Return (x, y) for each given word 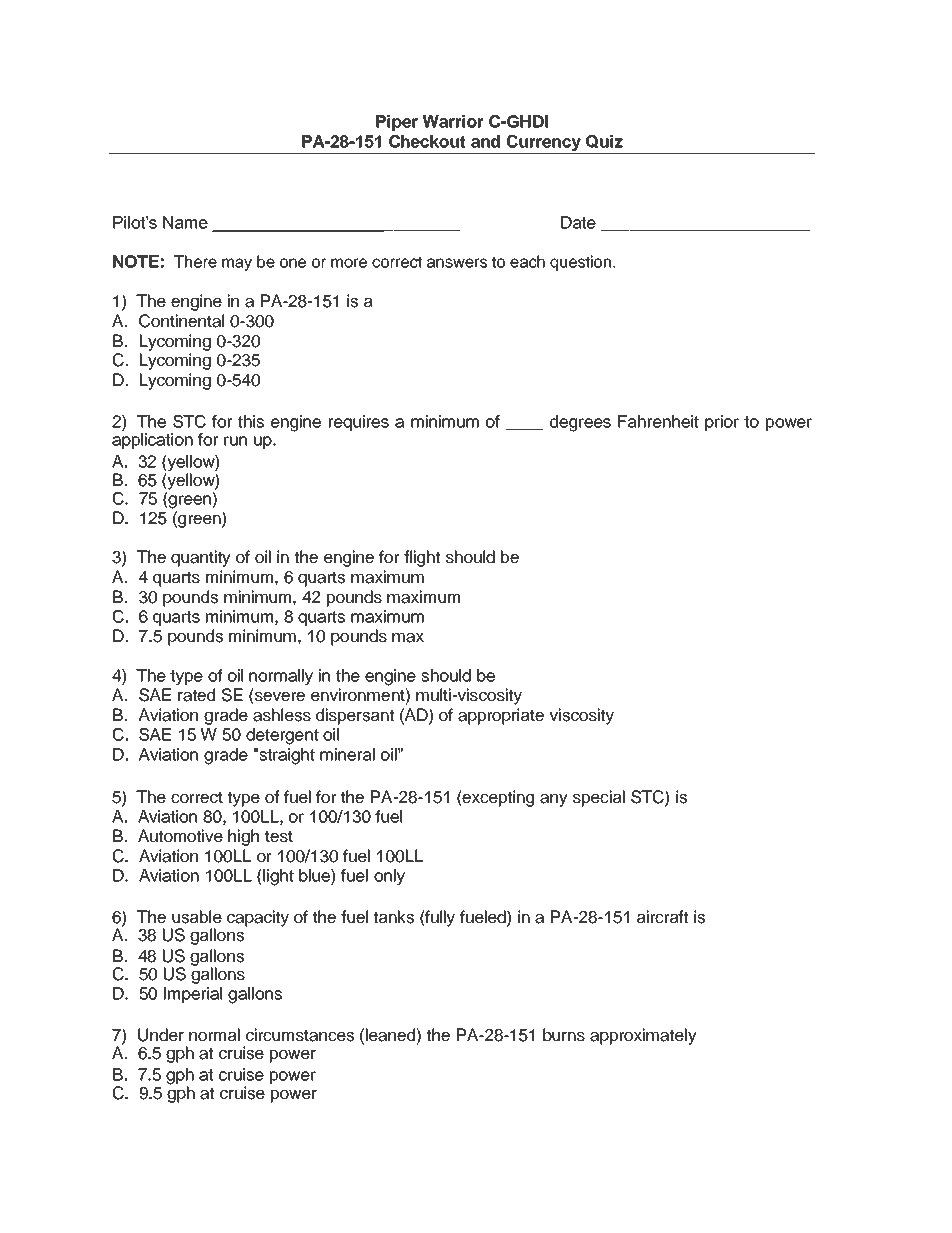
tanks (393, 917)
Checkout (427, 141)
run (235, 441)
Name (185, 222)
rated (196, 695)
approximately (643, 1036)
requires (359, 423)
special (599, 798)
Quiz (604, 141)
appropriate (501, 716)
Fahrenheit (658, 421)
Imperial (193, 995)
